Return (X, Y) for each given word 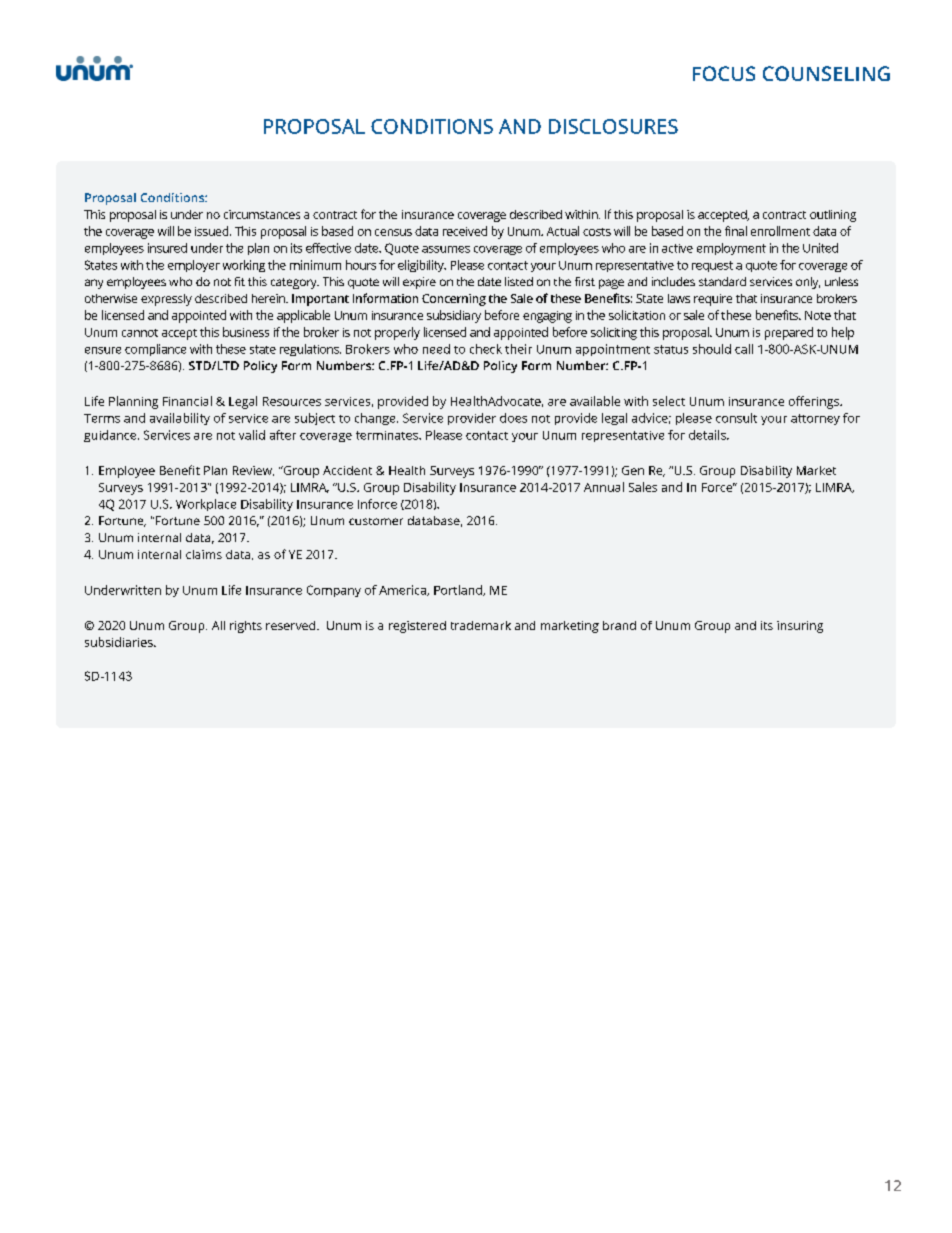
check (486, 349)
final (736, 231)
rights (246, 627)
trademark (481, 625)
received (465, 231)
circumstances (262, 214)
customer (376, 521)
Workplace (206, 505)
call (744, 349)
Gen (633, 470)
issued (213, 231)
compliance (155, 350)
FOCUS (724, 73)
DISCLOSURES (613, 126)
